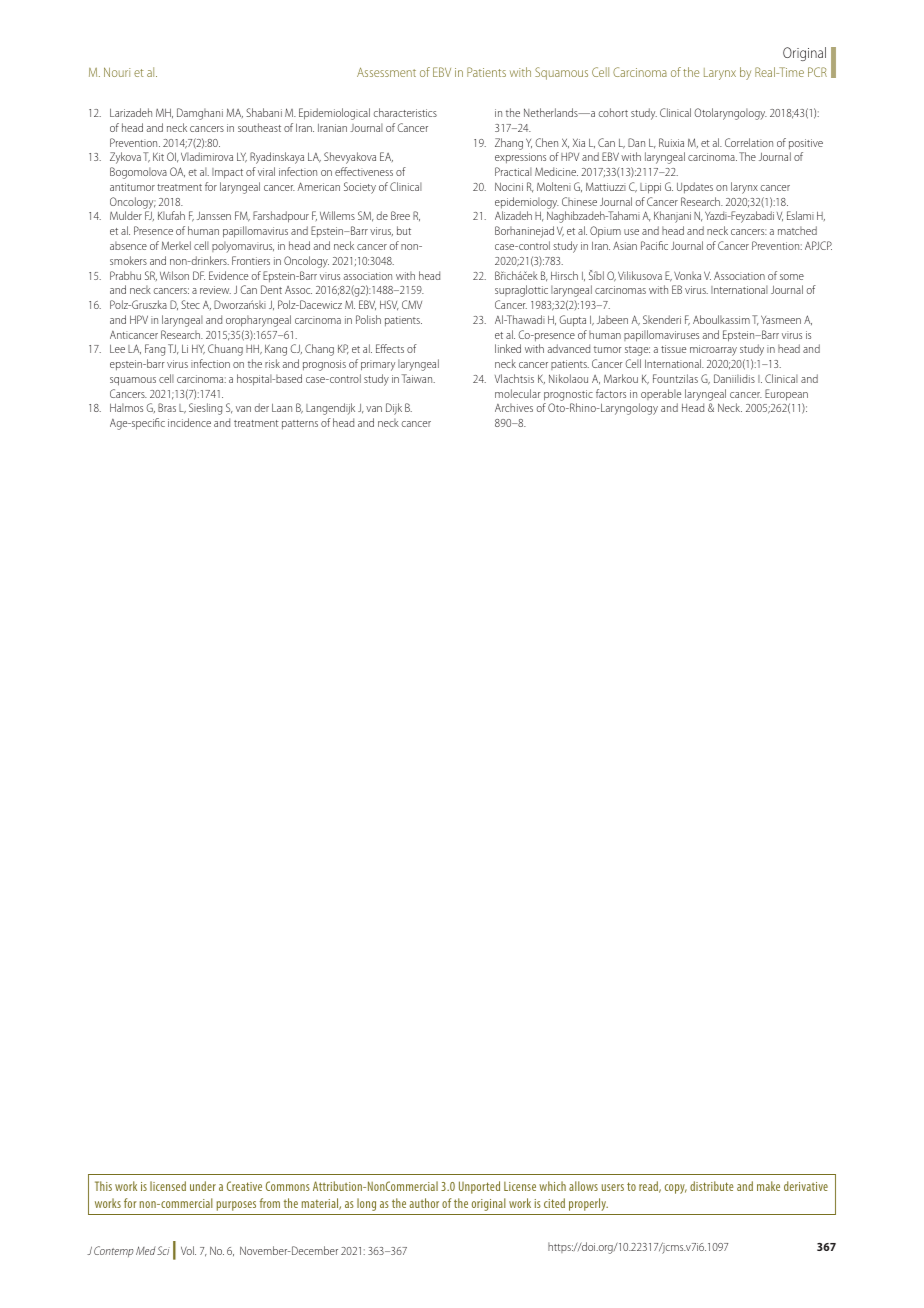 The height and width of the image is (1308, 924). Describe the element at coordinates (158, 156) in the image. I see `Kit` at that location.
